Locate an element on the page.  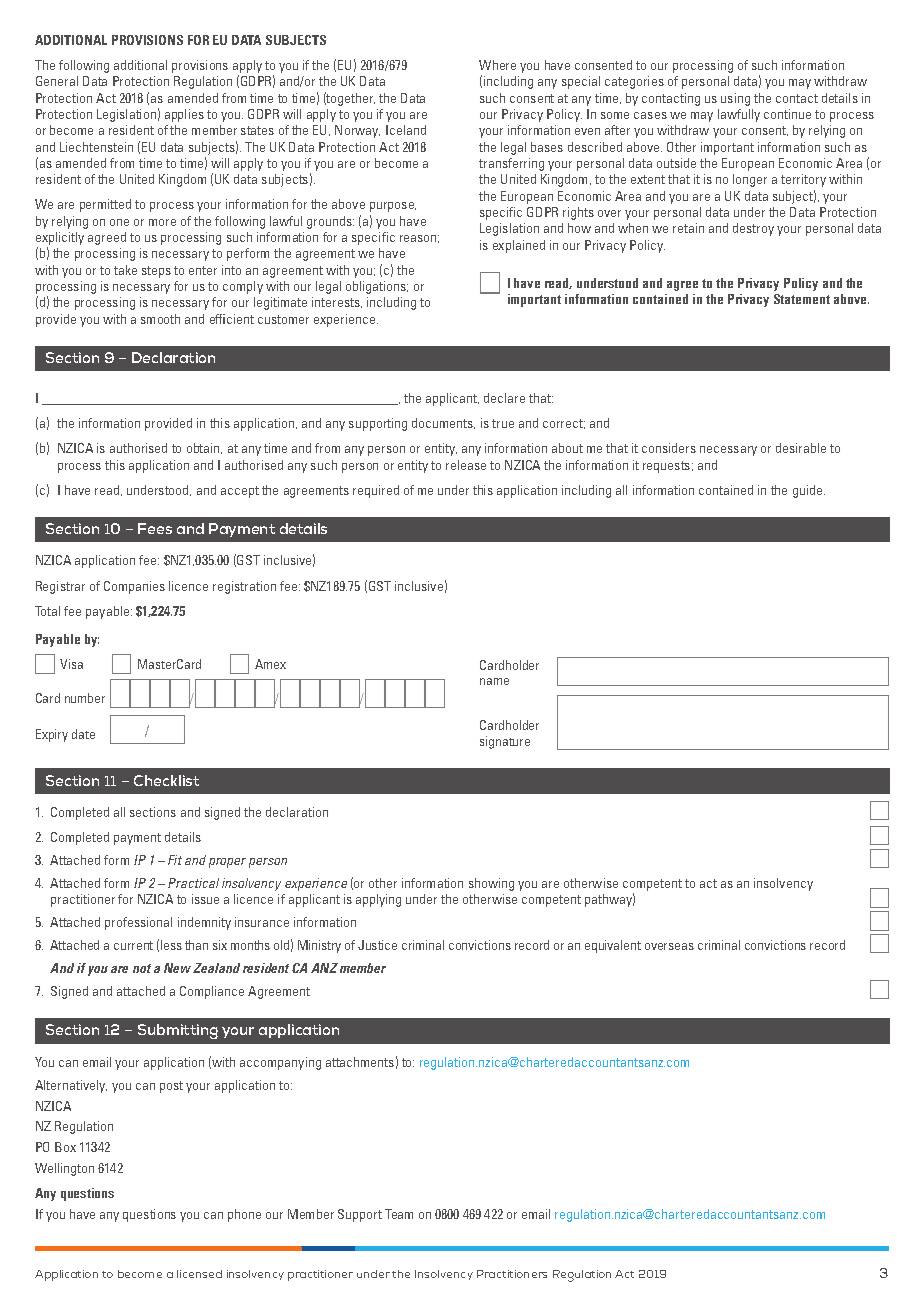
applies is located at coordinates (184, 115).
